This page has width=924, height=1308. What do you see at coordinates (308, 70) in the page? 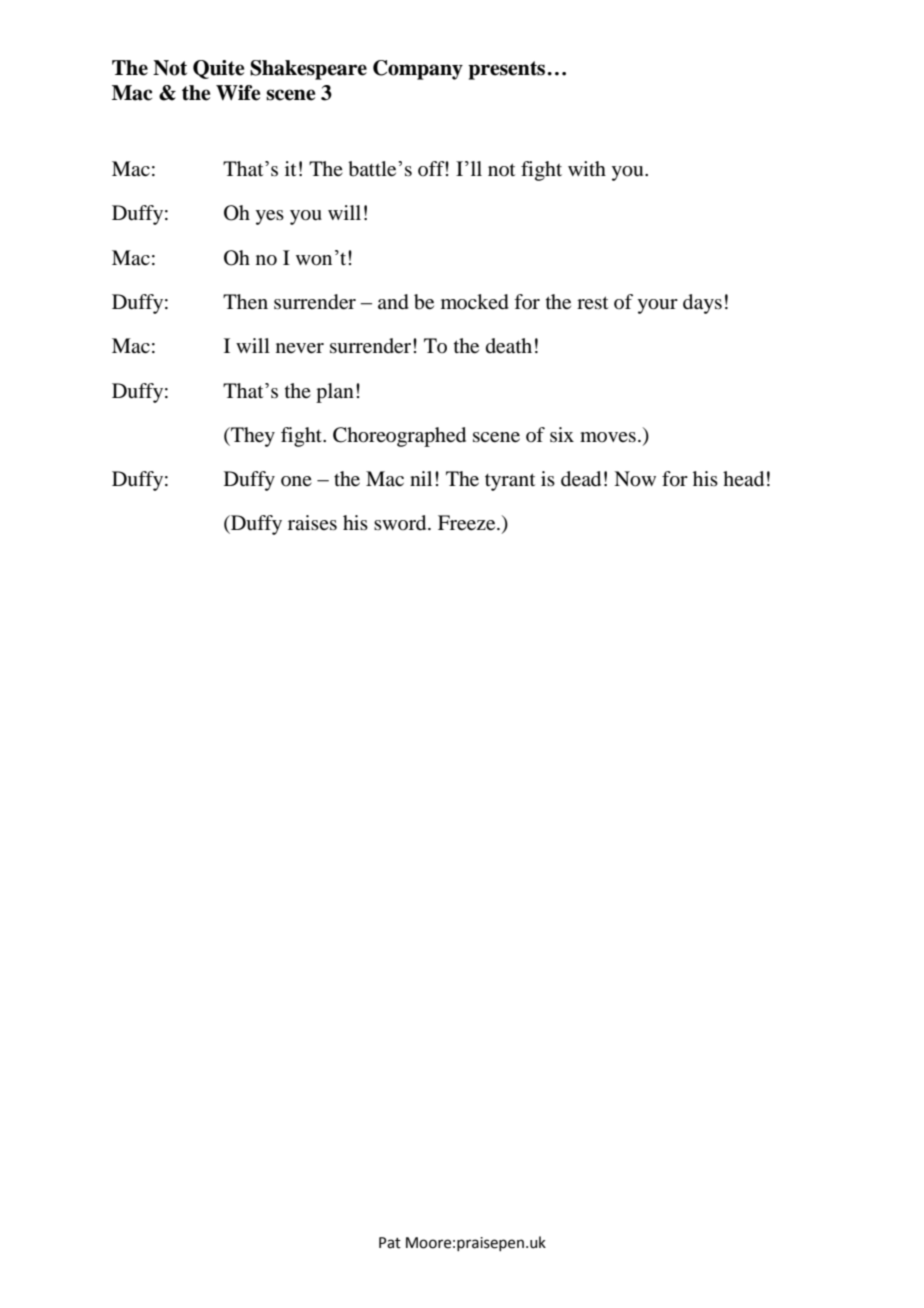
I see `Shakespeare` at bounding box center [308, 70].
